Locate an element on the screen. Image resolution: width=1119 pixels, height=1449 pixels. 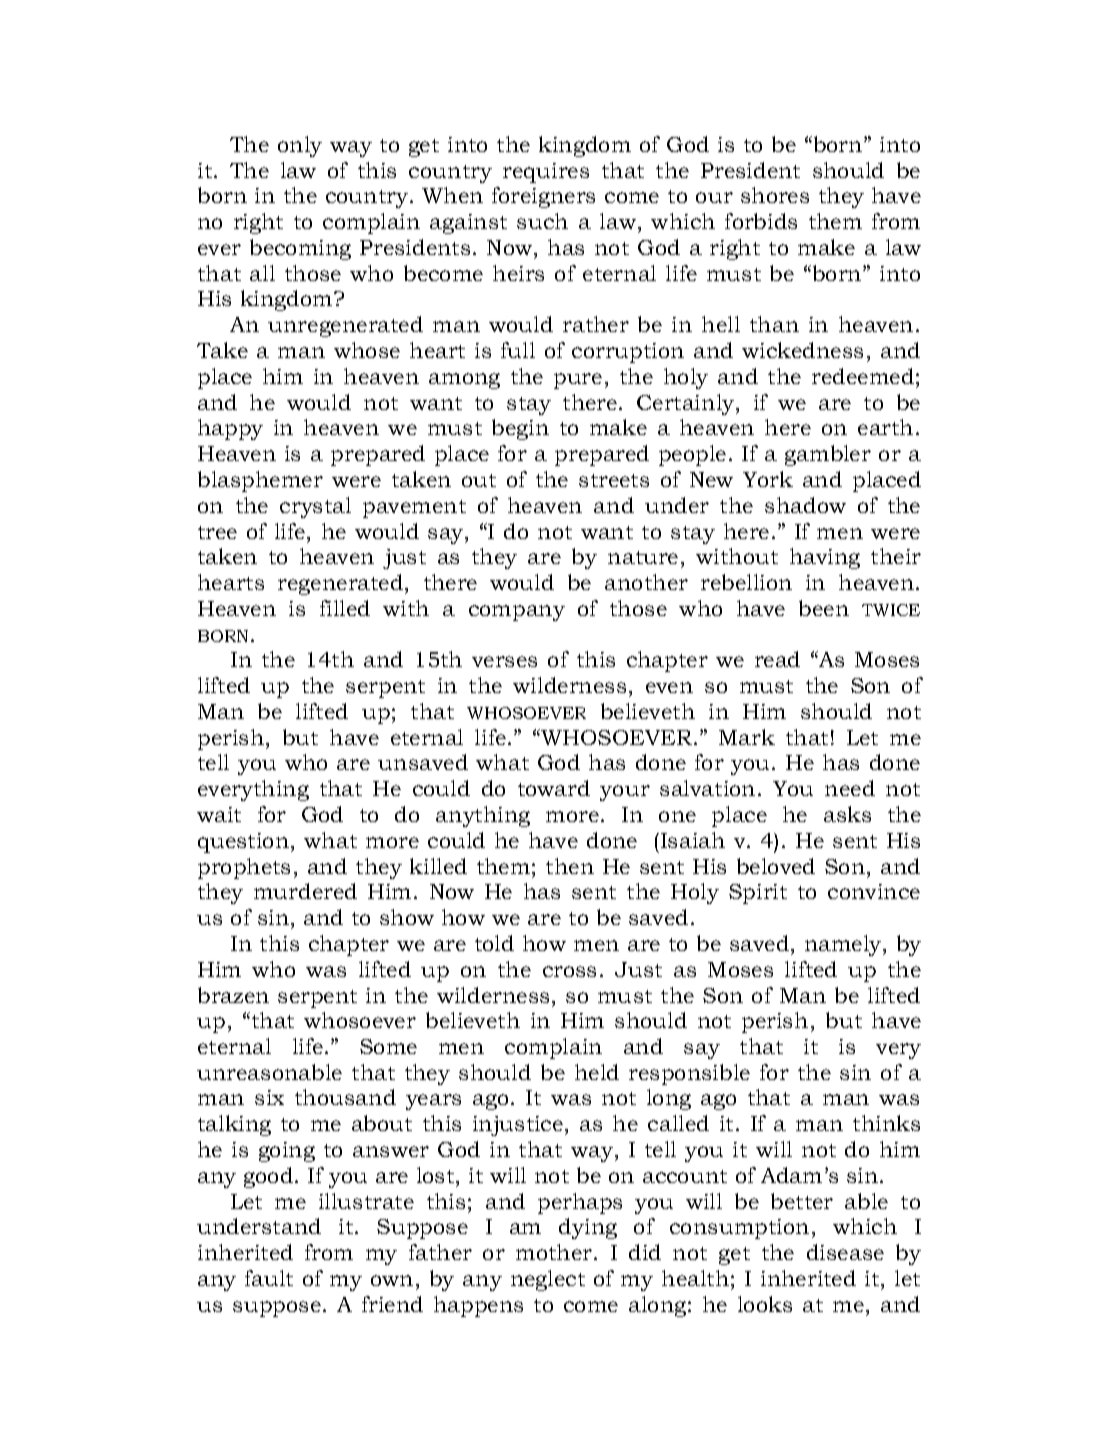
nature is located at coordinates (643, 557).
